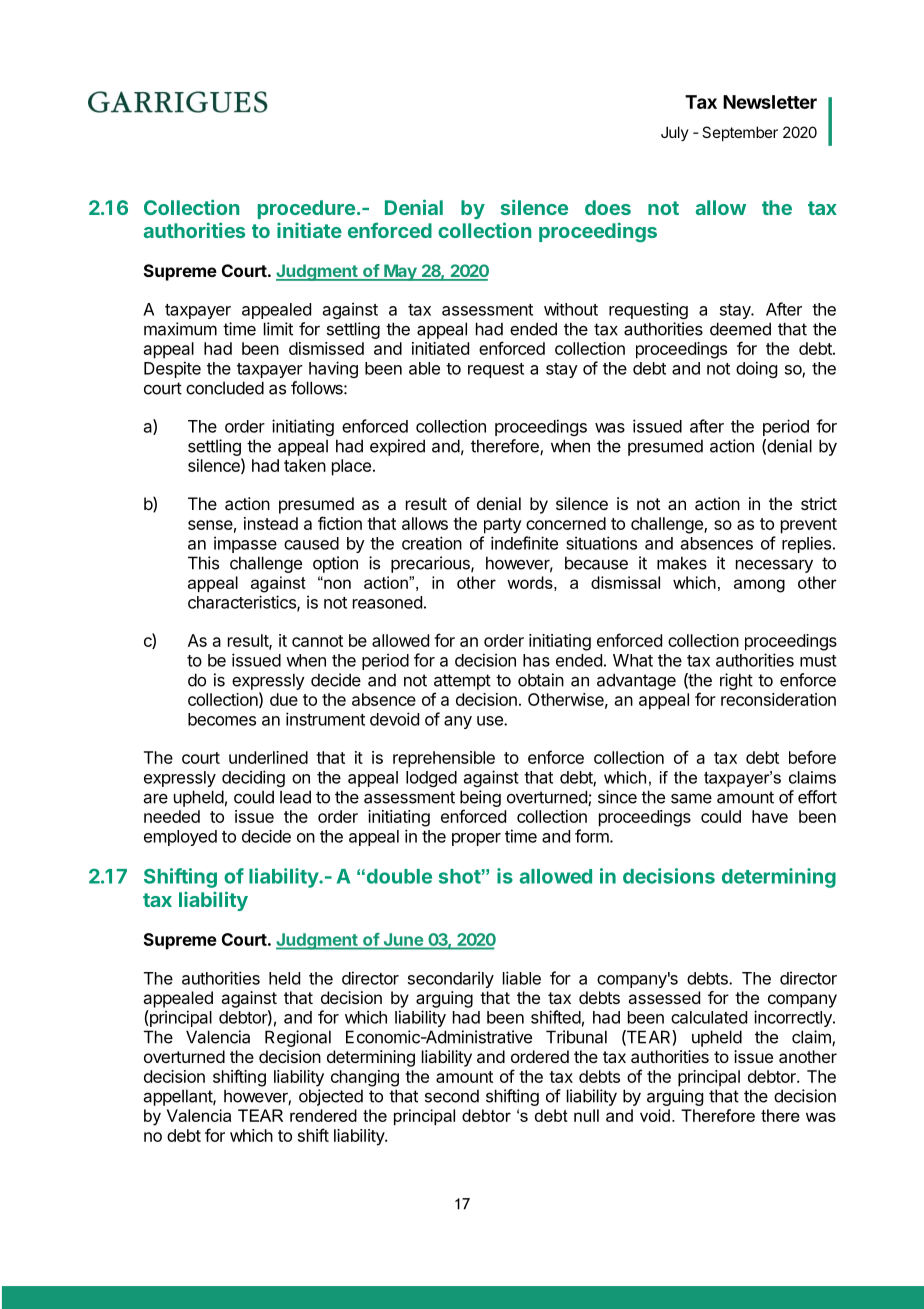  I want to click on among, so click(759, 586).
